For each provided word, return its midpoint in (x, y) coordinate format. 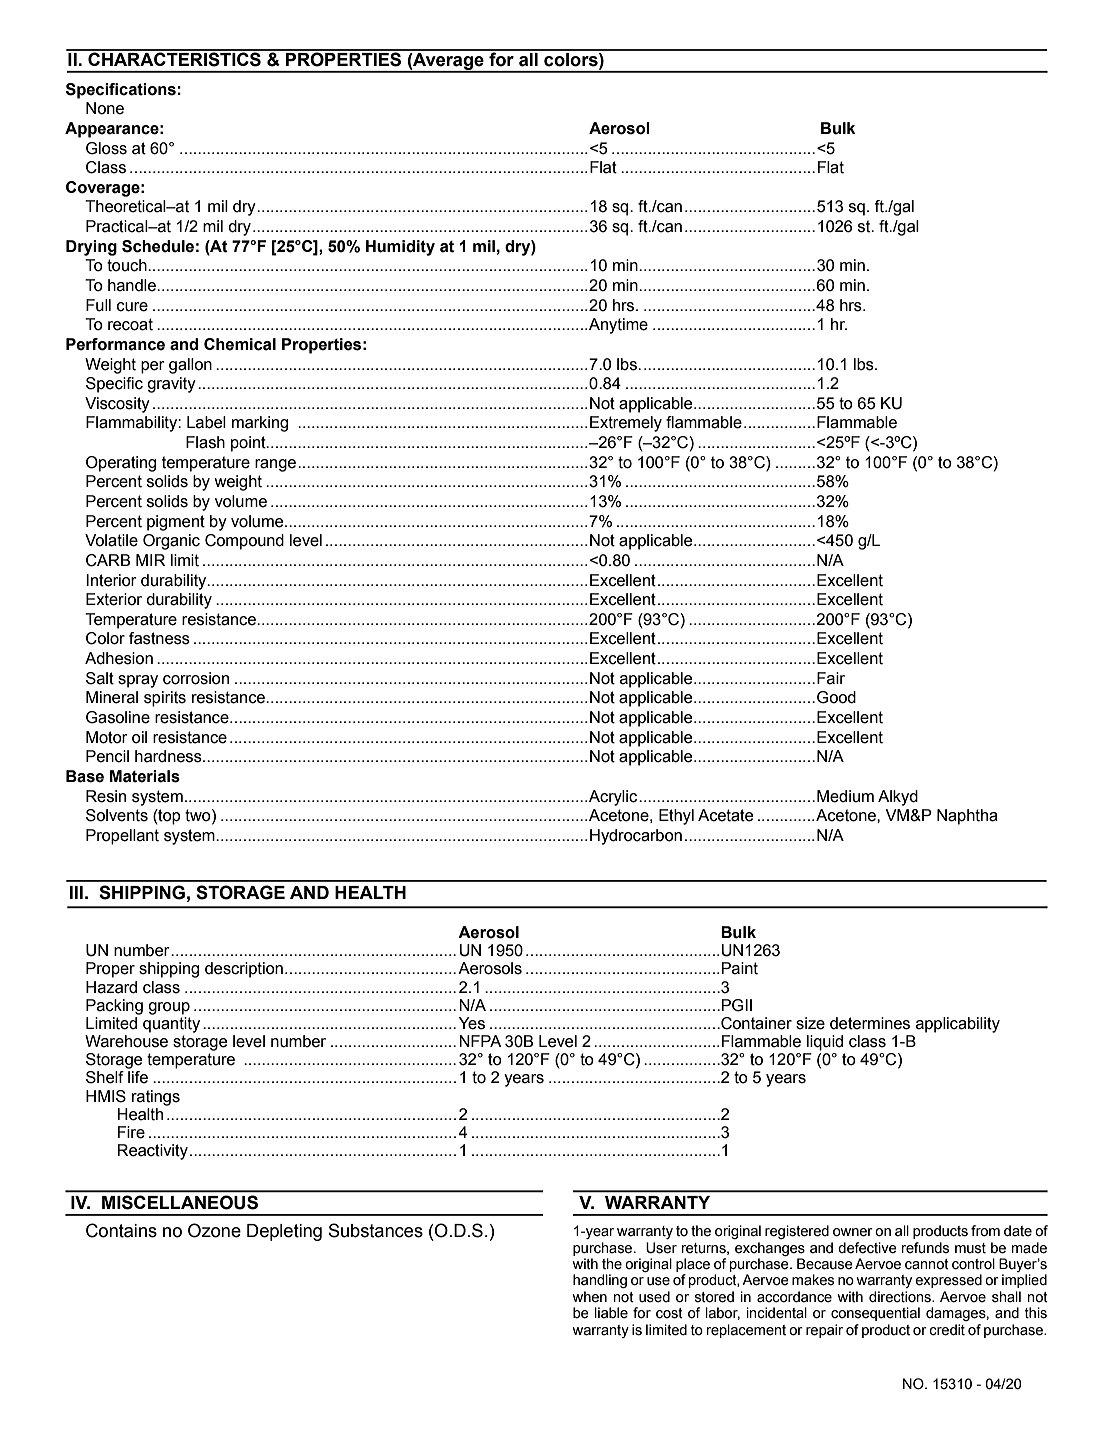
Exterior (114, 599)
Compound (244, 542)
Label (206, 422)
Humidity (400, 248)
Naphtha (967, 817)
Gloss (106, 148)
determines (870, 1023)
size (810, 1023)
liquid (825, 1043)
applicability (958, 1025)
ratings (156, 1098)
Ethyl (676, 817)
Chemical (240, 344)
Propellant (122, 837)
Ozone (214, 1230)
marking (260, 424)
